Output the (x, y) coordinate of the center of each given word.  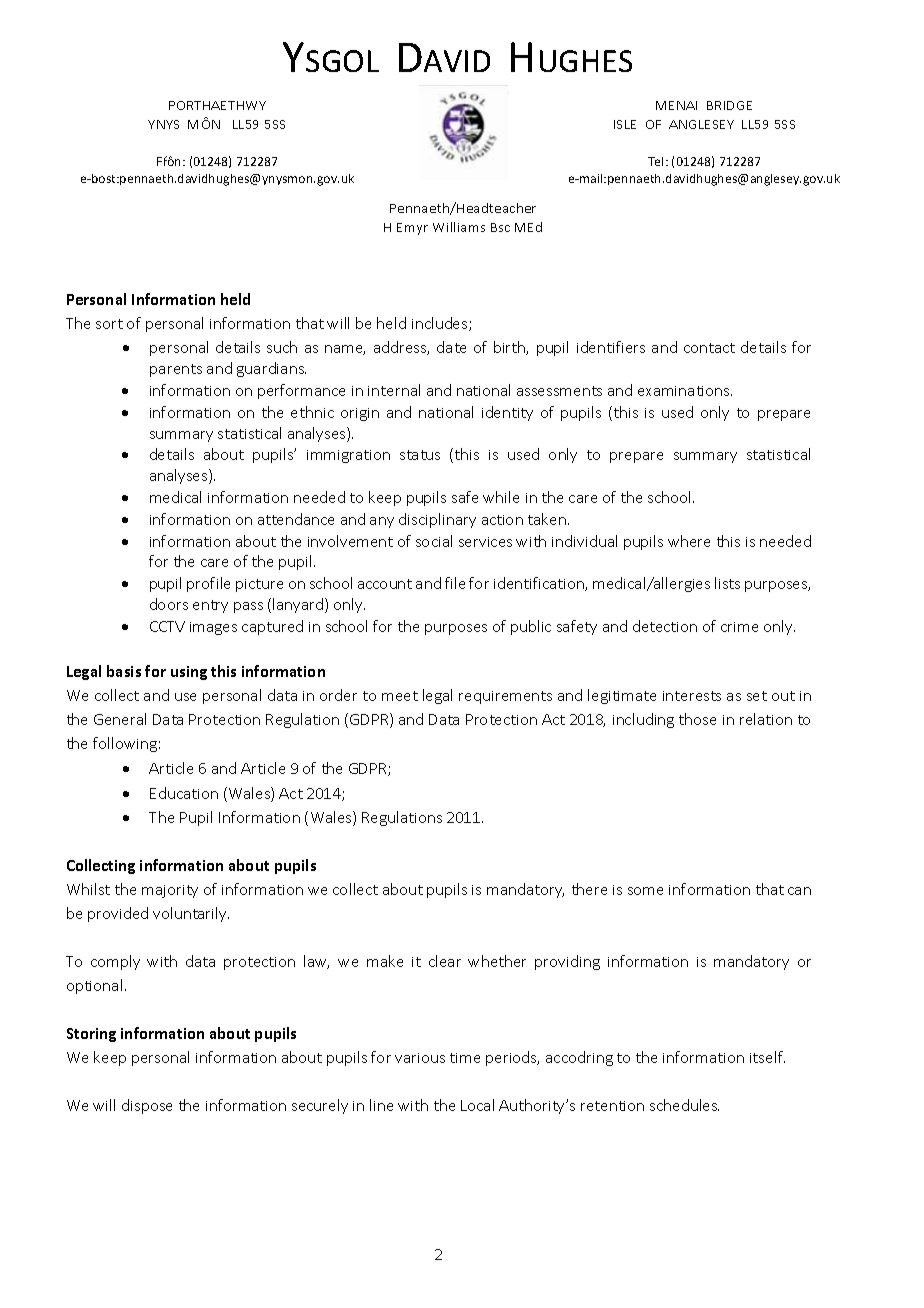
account (385, 584)
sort (109, 324)
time (465, 1058)
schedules (684, 1105)
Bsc (500, 227)
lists (727, 583)
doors (169, 604)
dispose (147, 1106)
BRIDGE (729, 105)
